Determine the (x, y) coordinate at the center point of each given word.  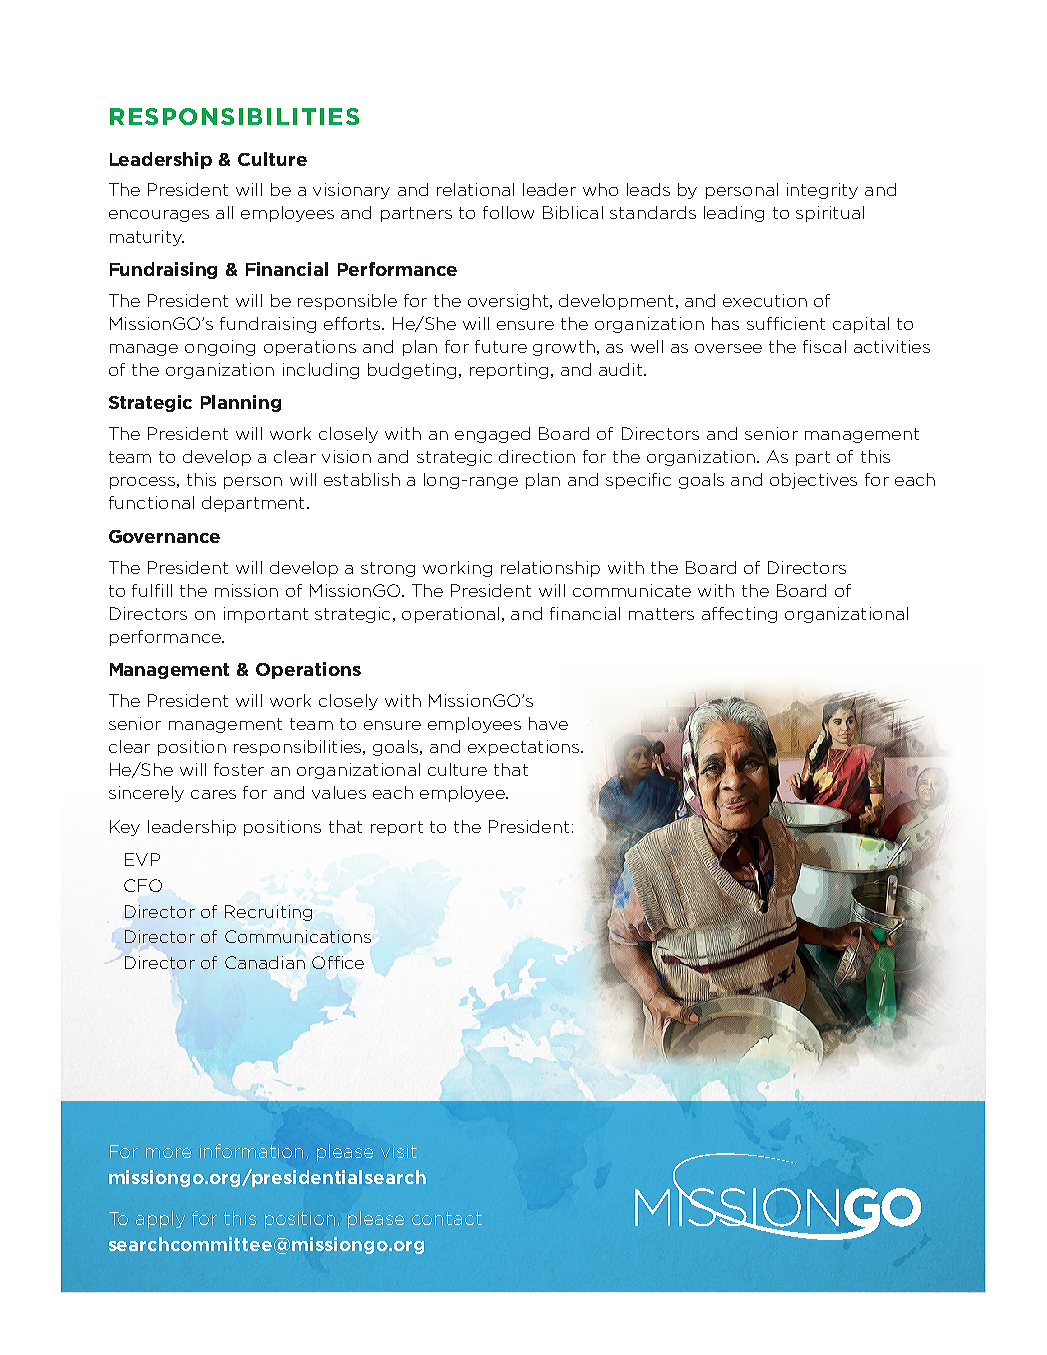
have (548, 723)
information (251, 1151)
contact (447, 1218)
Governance (164, 536)
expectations (525, 748)
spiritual (830, 214)
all (224, 212)
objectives (813, 481)
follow (508, 212)
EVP (142, 859)
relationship (550, 569)
